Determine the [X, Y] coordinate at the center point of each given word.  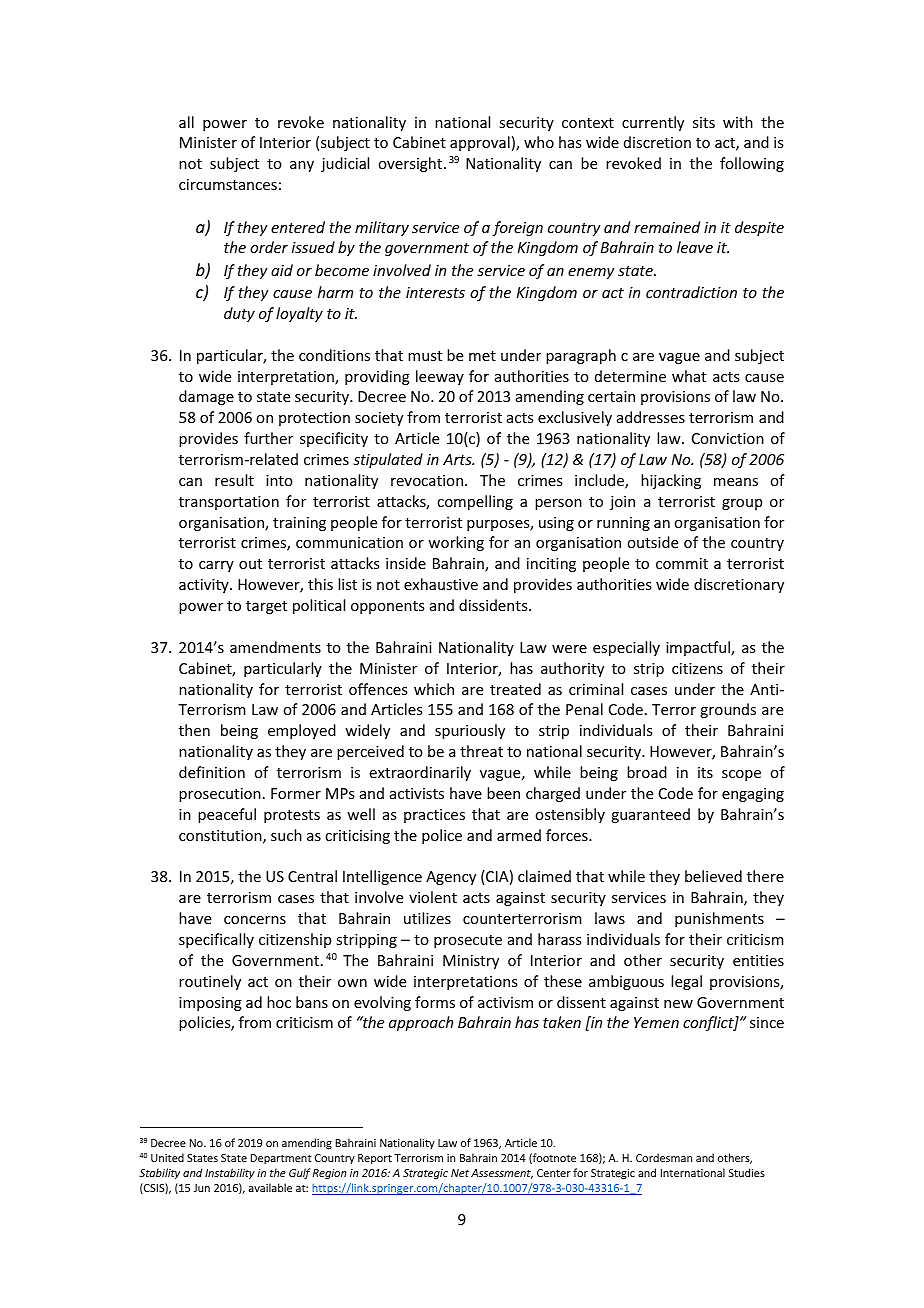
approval [480, 143]
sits [704, 122]
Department [281, 1159]
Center [554, 1173]
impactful [699, 648]
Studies [747, 1172]
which [434, 689]
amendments [275, 647]
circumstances [228, 184]
